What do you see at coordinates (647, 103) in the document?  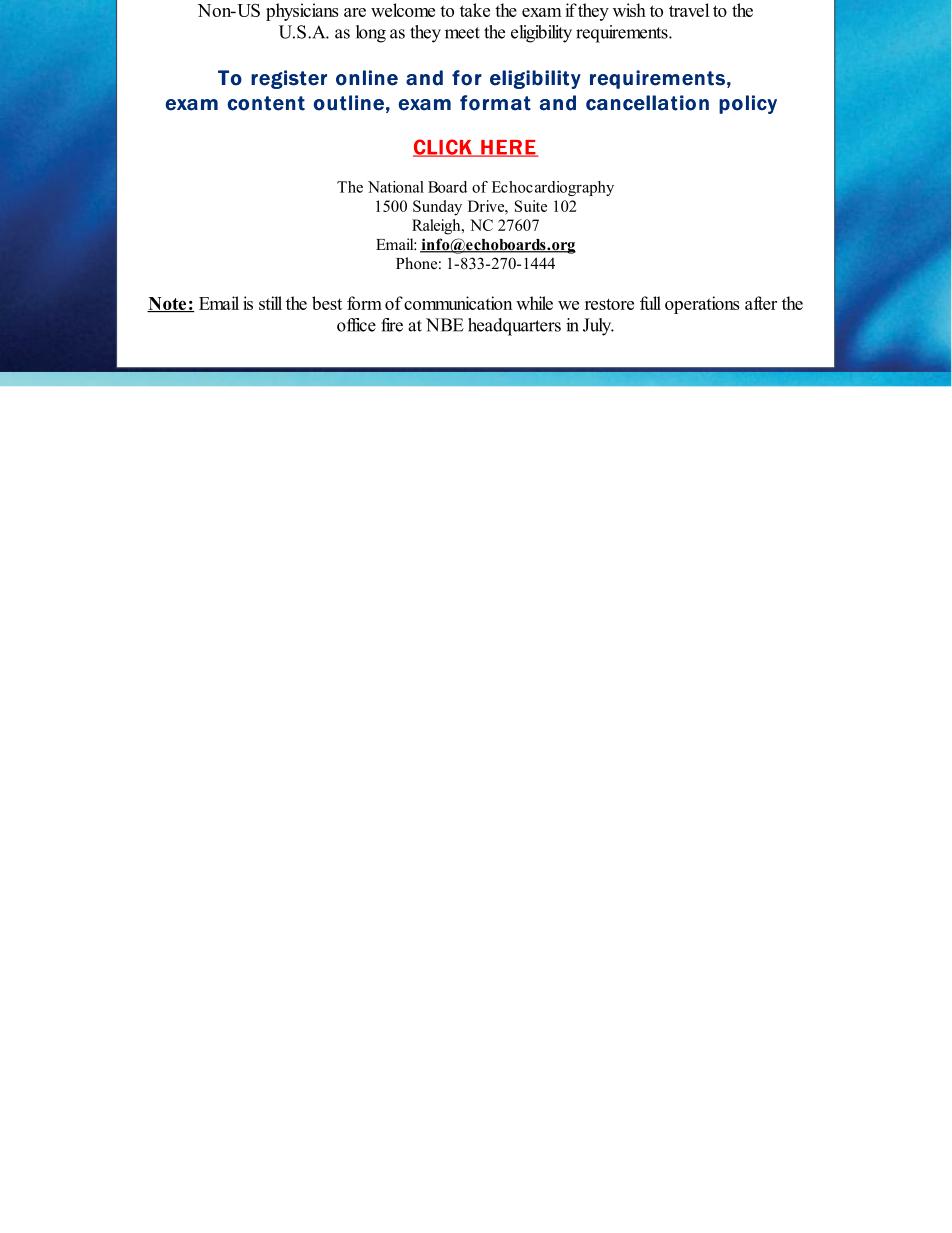 I see `cancellation` at bounding box center [647, 103].
